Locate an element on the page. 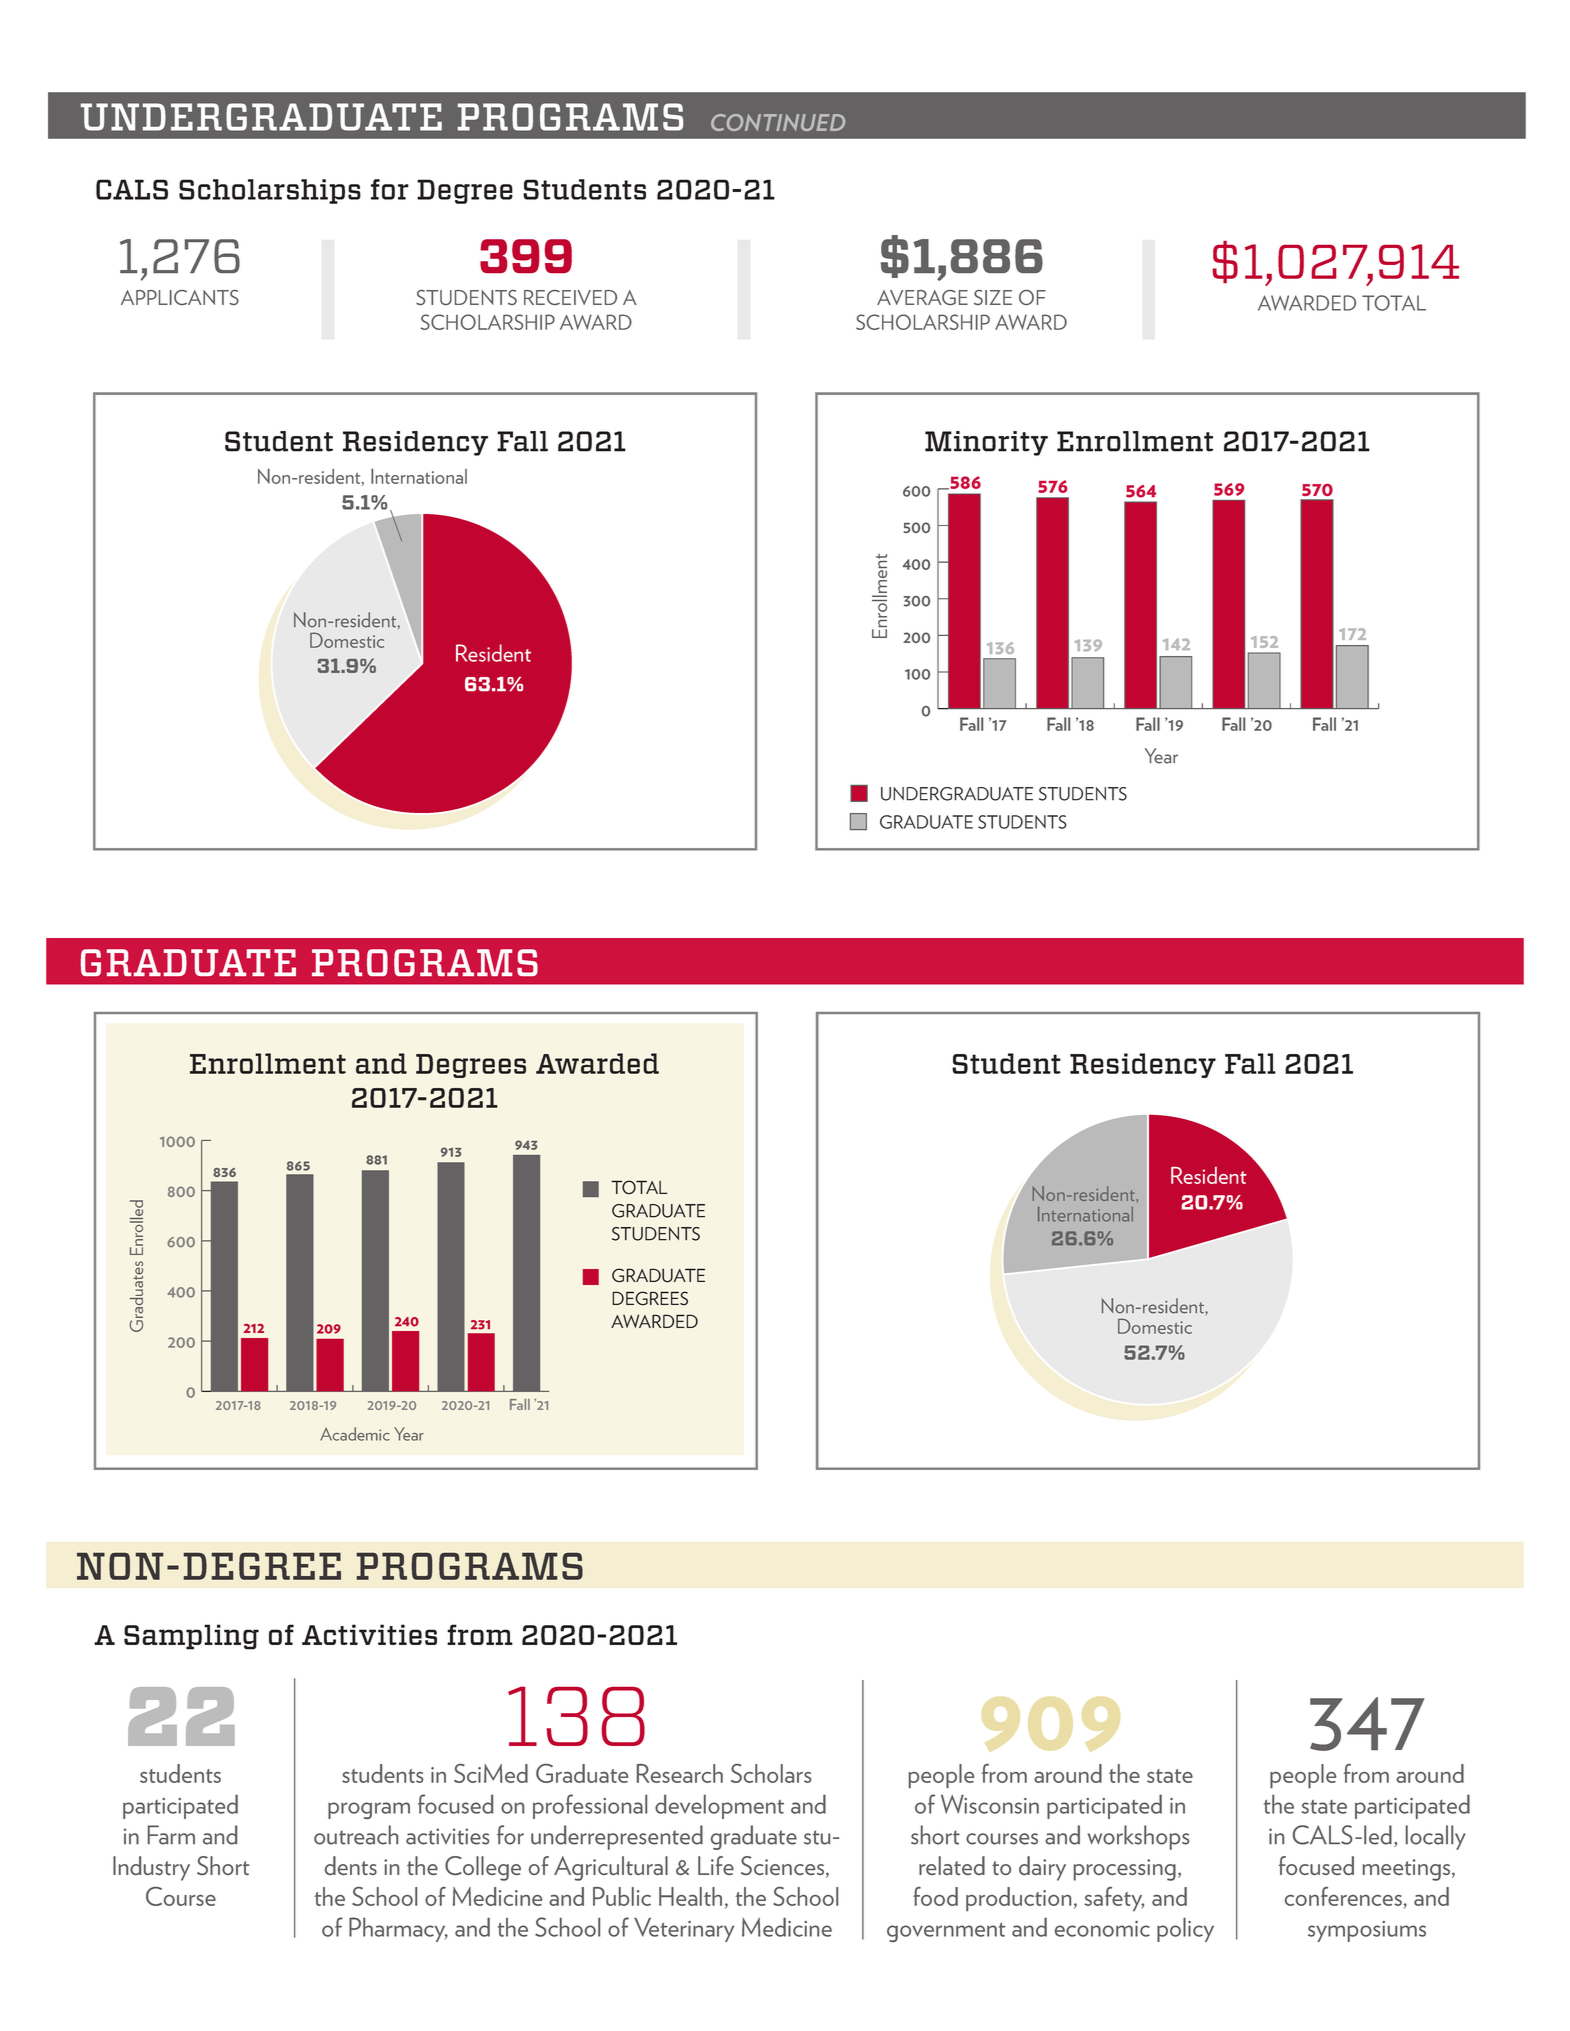 Image resolution: width=1570 pixels, height=2031 pixels. conferences is located at coordinates (1343, 1896).
